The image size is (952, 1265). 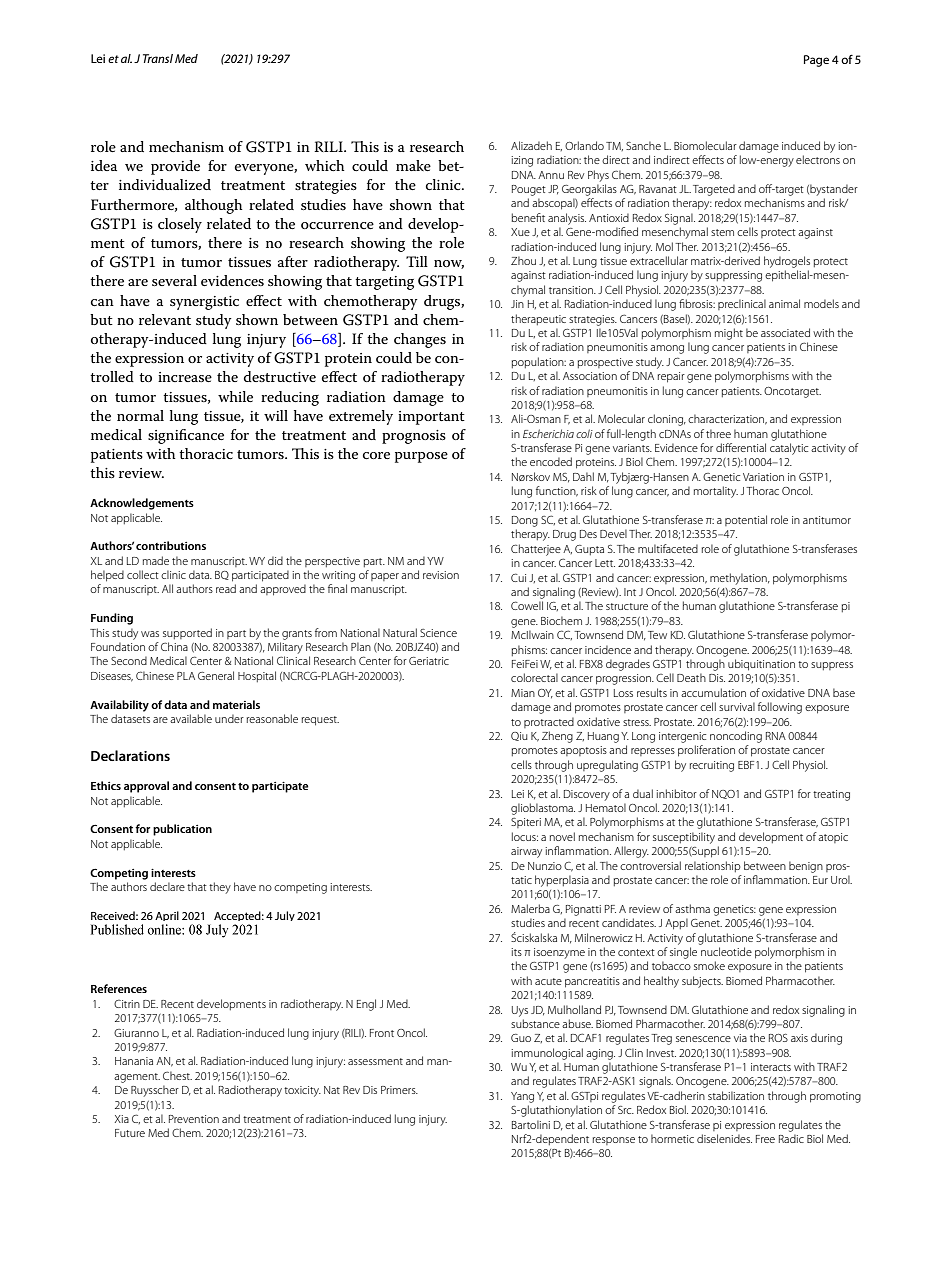 What do you see at coordinates (657, 635) in the screenshot?
I see `Tew` at bounding box center [657, 635].
